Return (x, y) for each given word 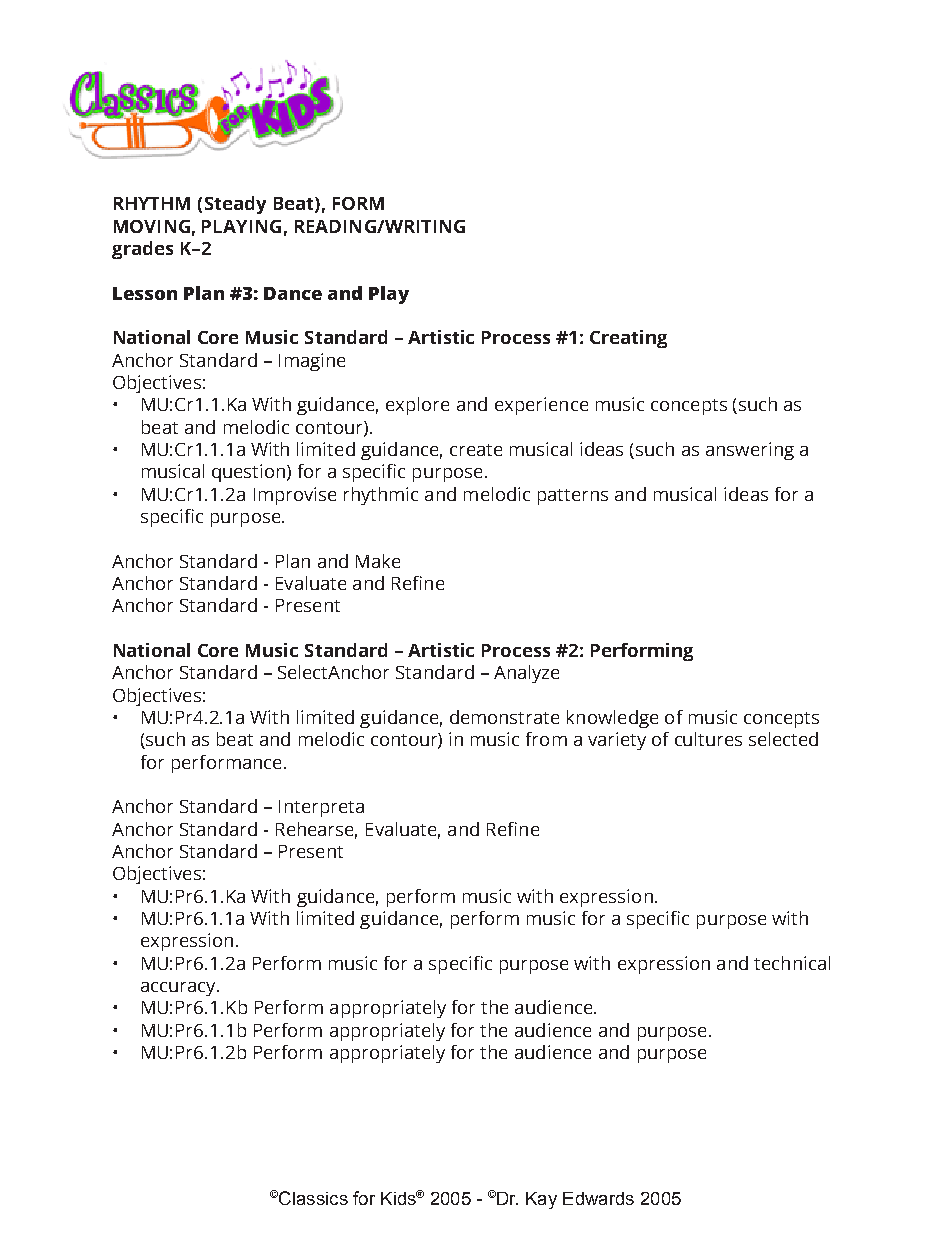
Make (378, 561)
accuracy (179, 989)
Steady (235, 205)
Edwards (598, 1198)
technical (792, 963)
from (546, 739)
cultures (708, 739)
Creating (628, 339)
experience (541, 406)
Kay (541, 1200)
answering (750, 451)
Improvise (295, 496)
